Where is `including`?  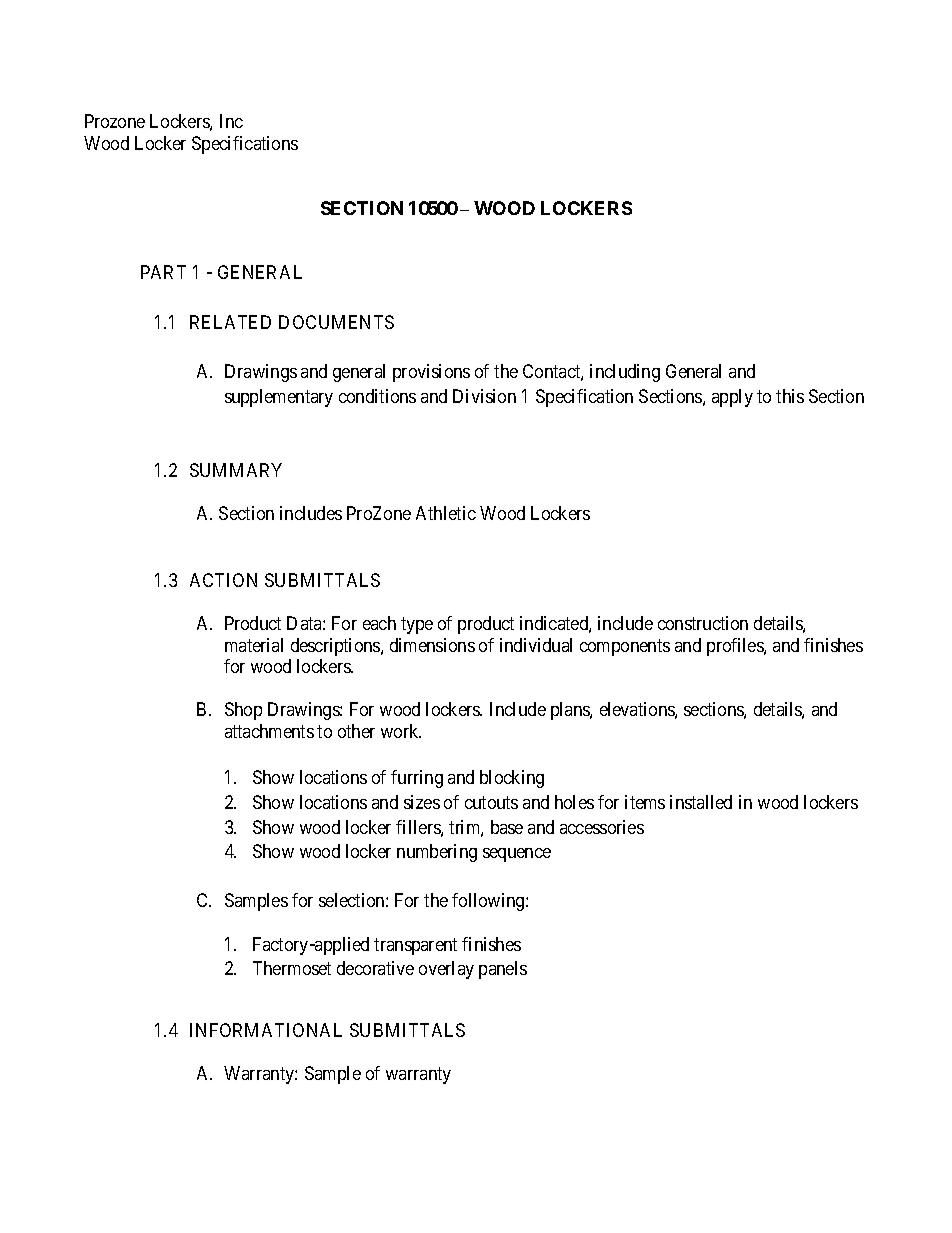
including is located at coordinates (625, 373).
